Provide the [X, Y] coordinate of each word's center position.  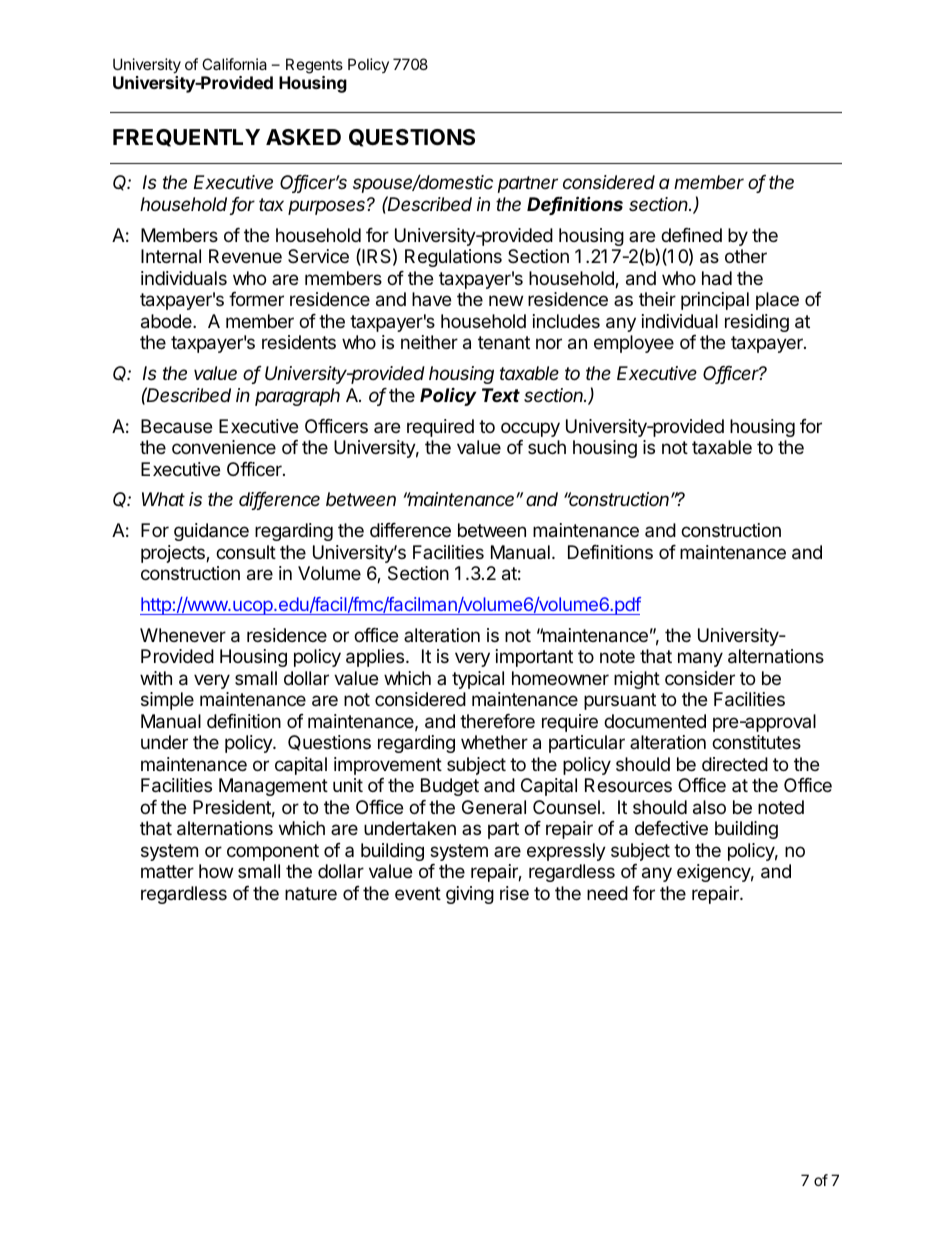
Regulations [453, 258]
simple [167, 701]
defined [691, 235]
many [700, 659]
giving [470, 895]
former [256, 299]
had [717, 278]
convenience [224, 447]
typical [478, 680]
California [234, 64]
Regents [314, 66]
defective [671, 828]
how [216, 871]
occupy [530, 429]
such [547, 447]
